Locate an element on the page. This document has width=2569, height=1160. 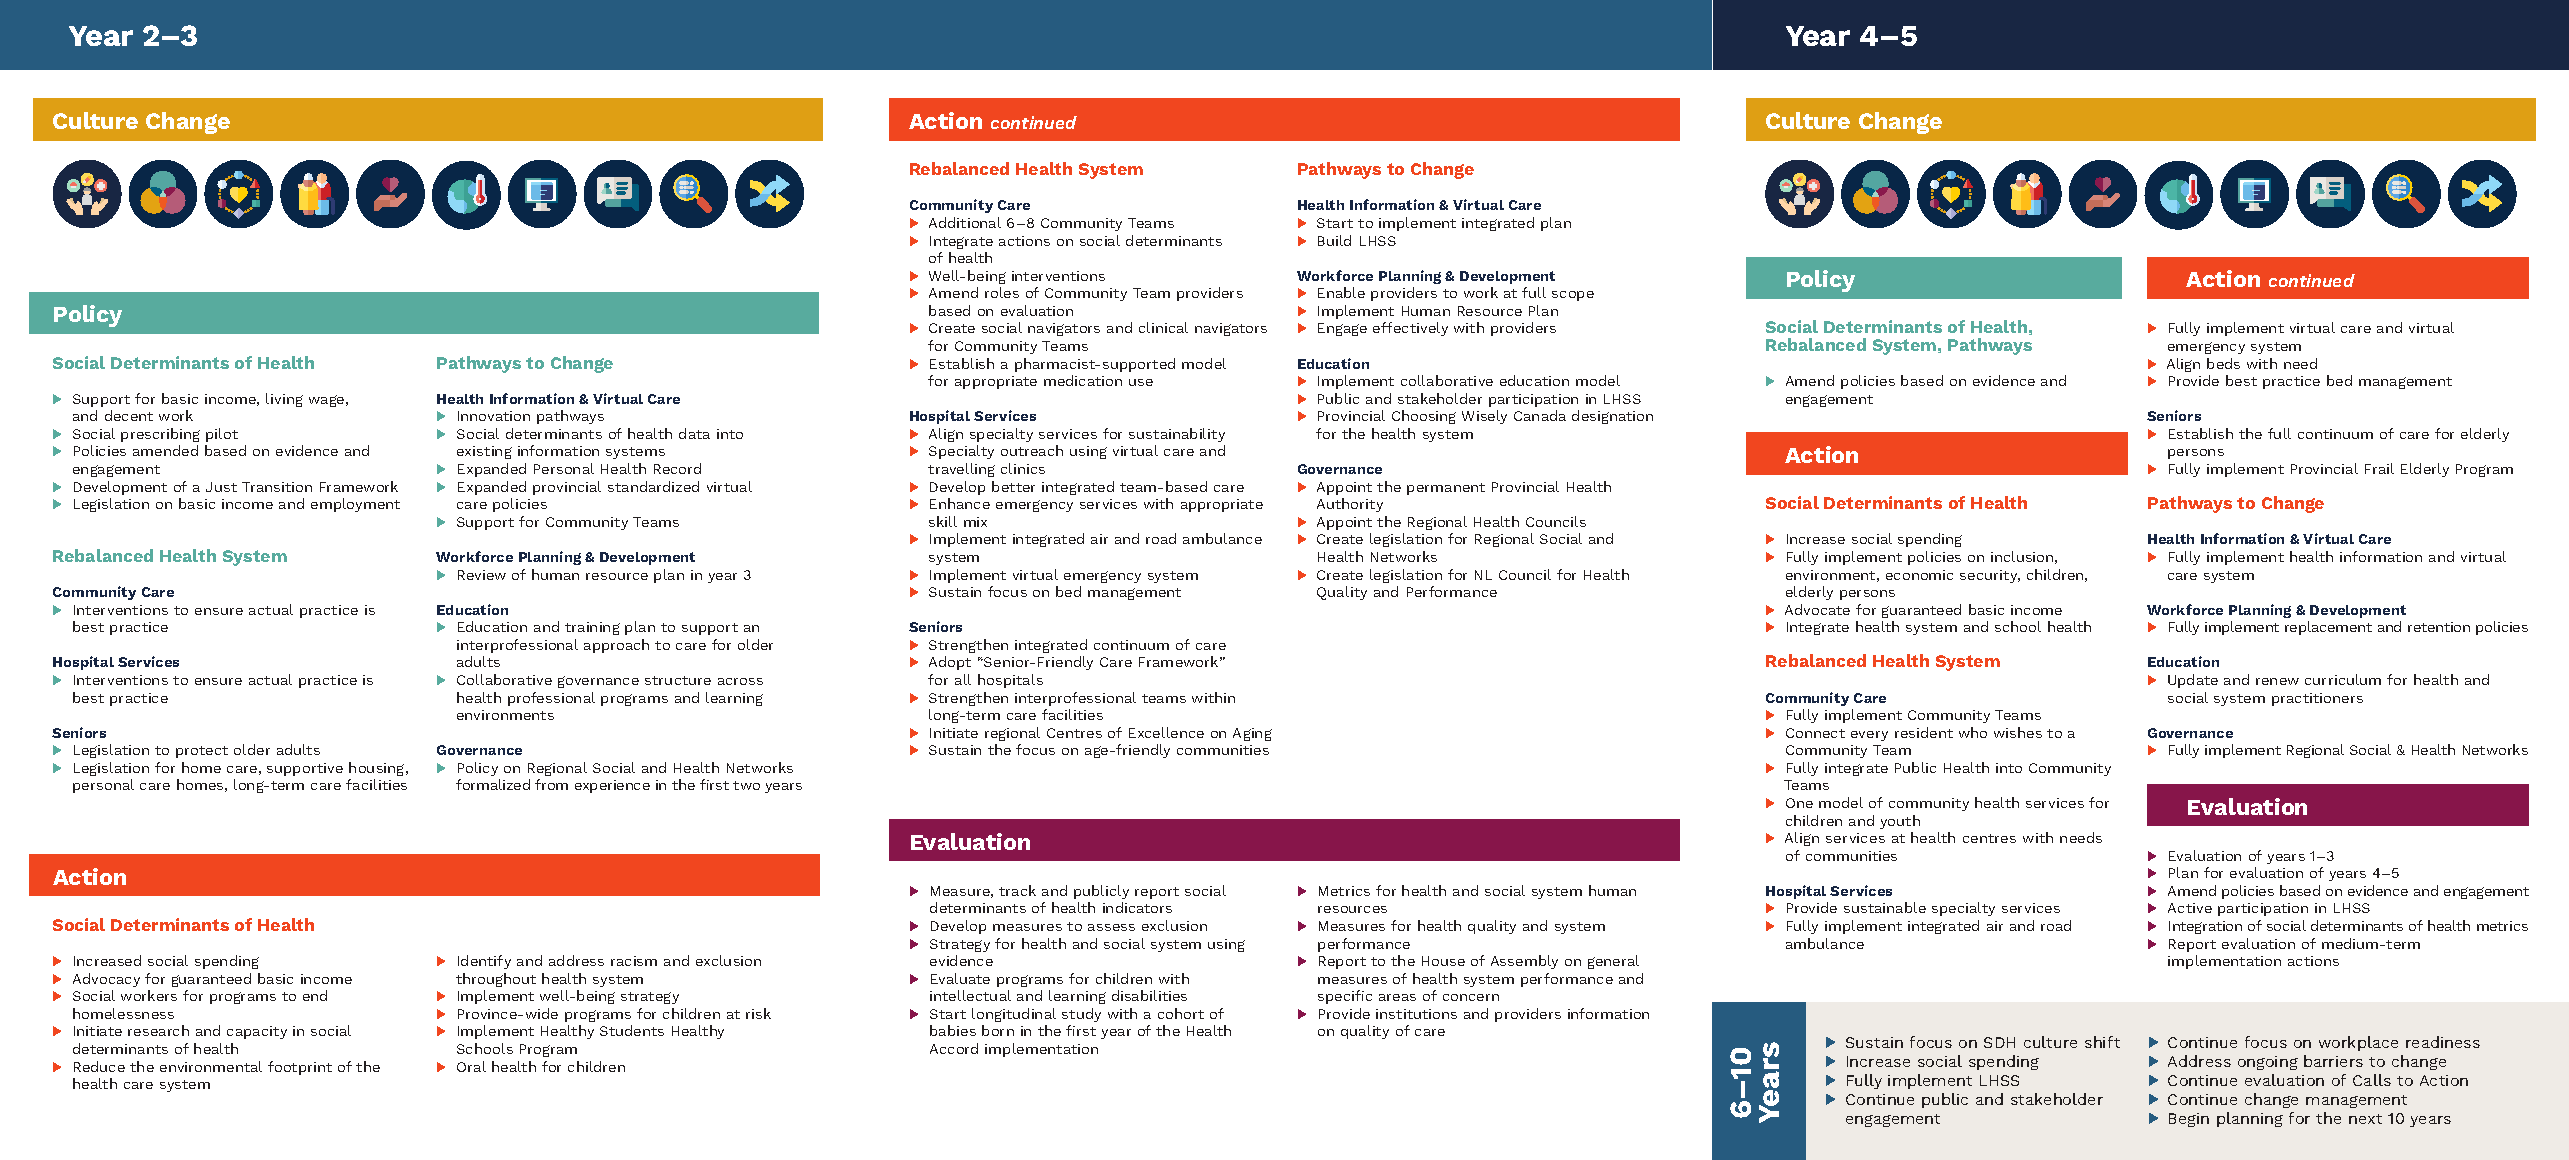
Review is located at coordinates (482, 575).
